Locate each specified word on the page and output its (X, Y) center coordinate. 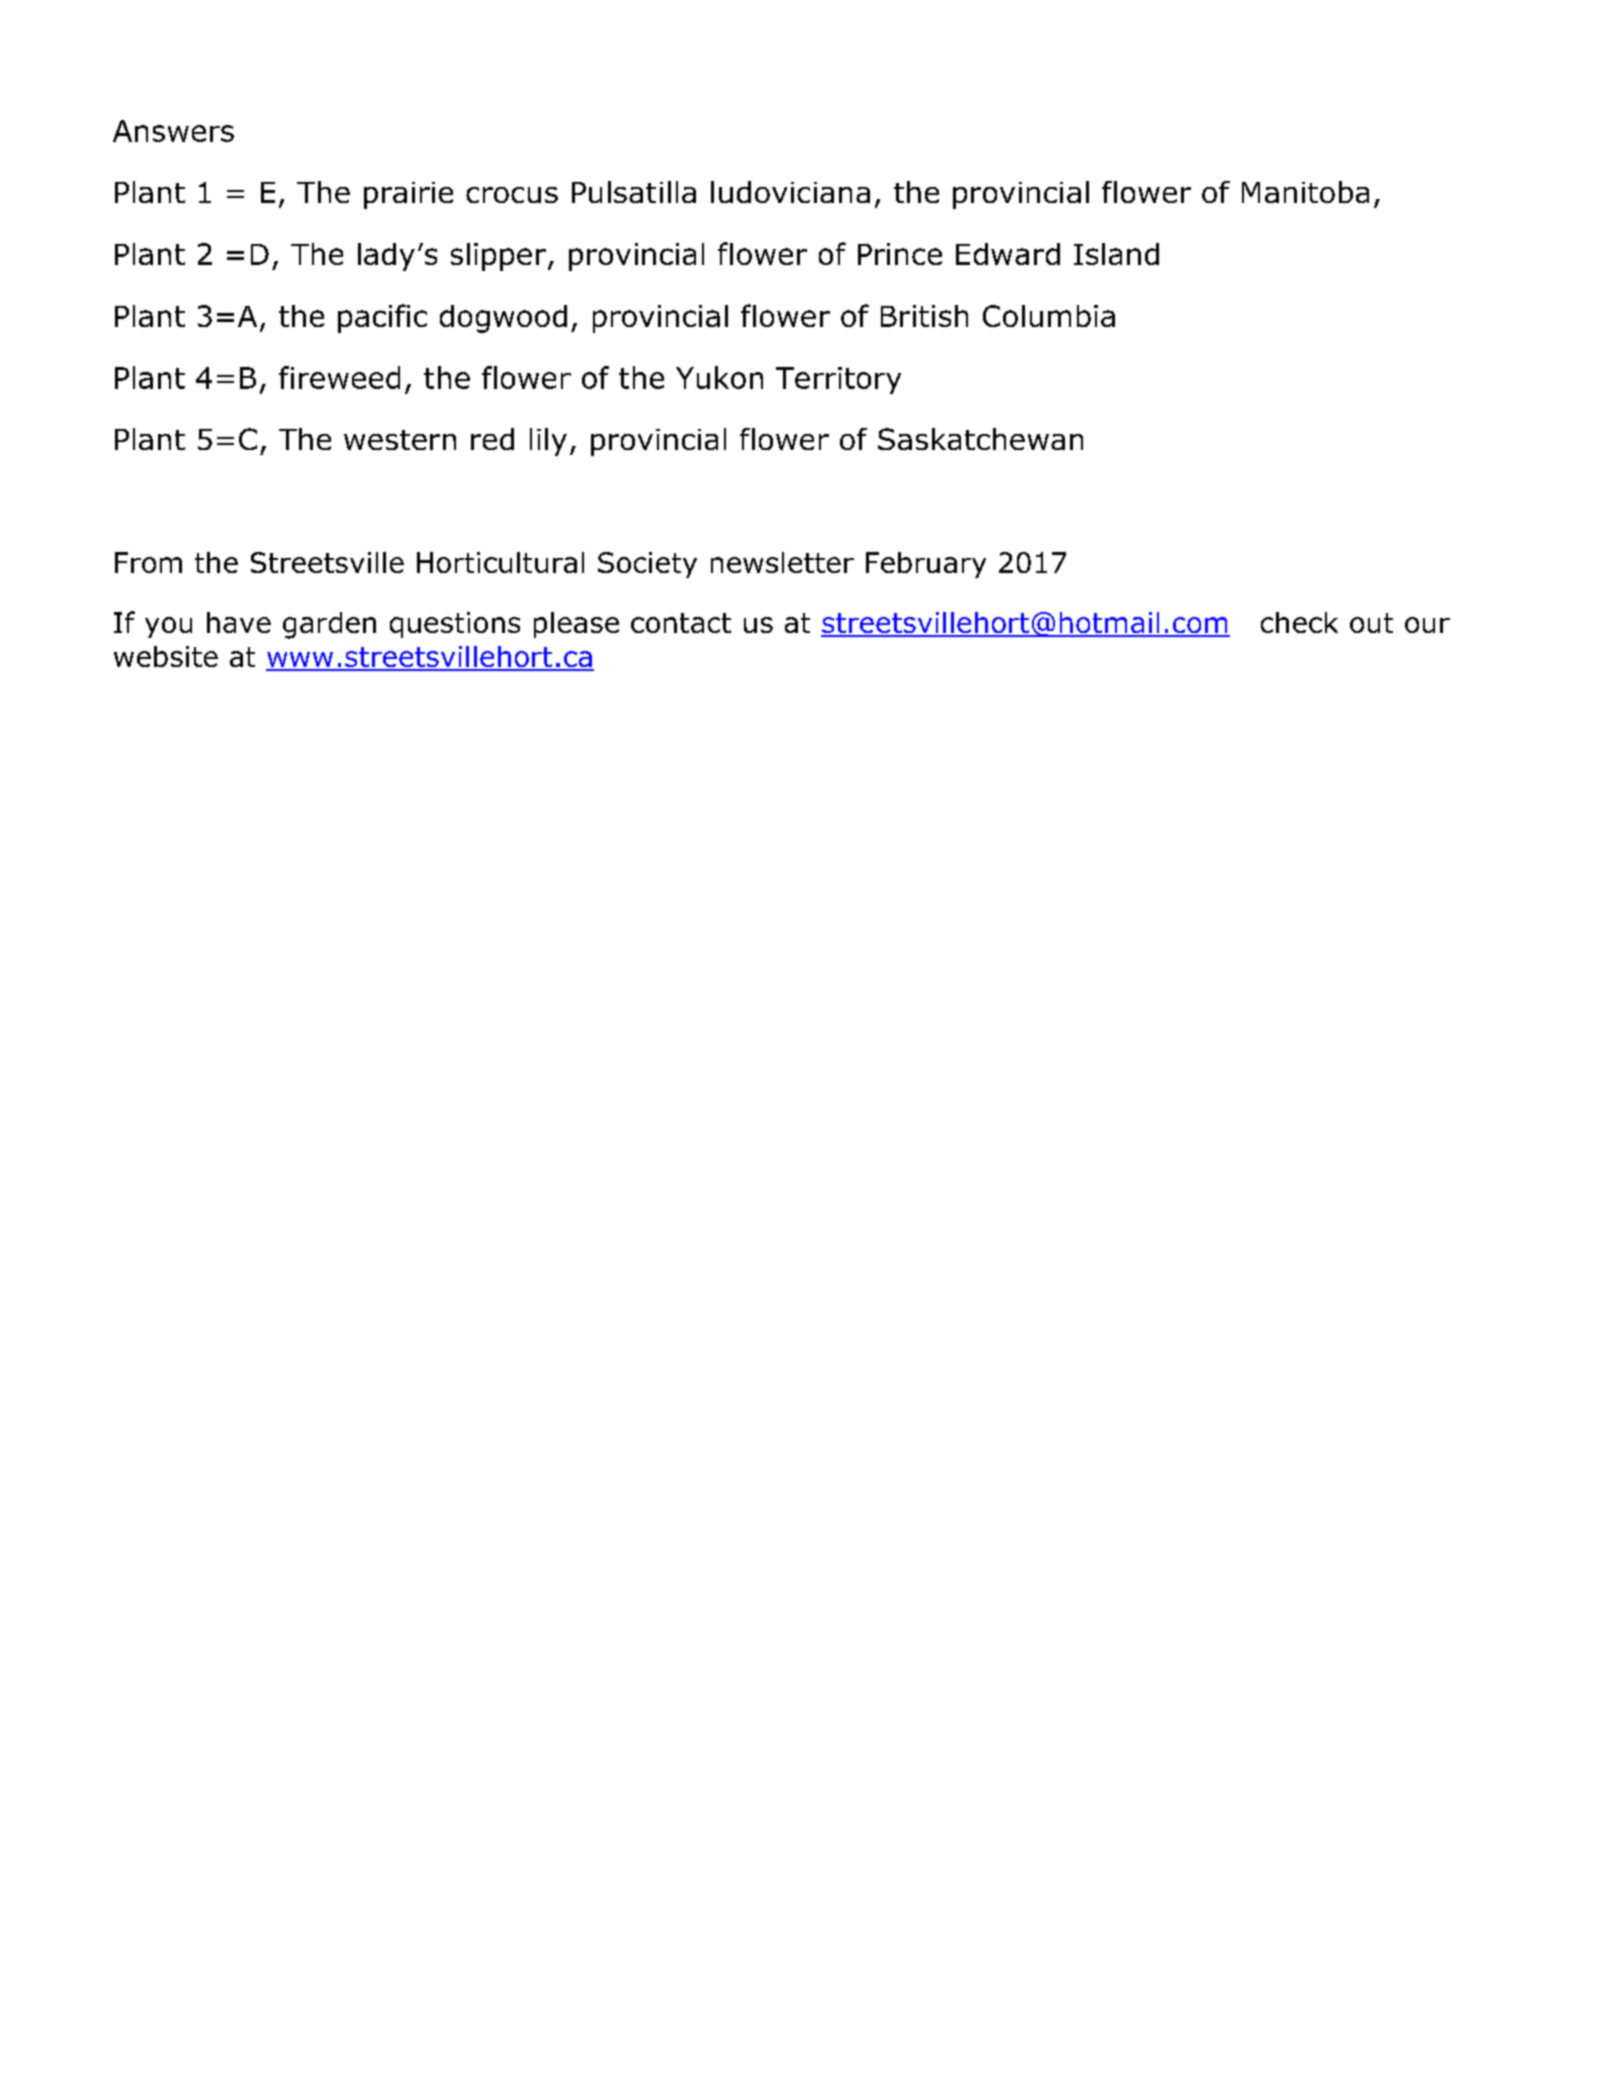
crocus (512, 195)
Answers (173, 131)
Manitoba (1305, 192)
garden (329, 625)
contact (681, 623)
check (1299, 622)
